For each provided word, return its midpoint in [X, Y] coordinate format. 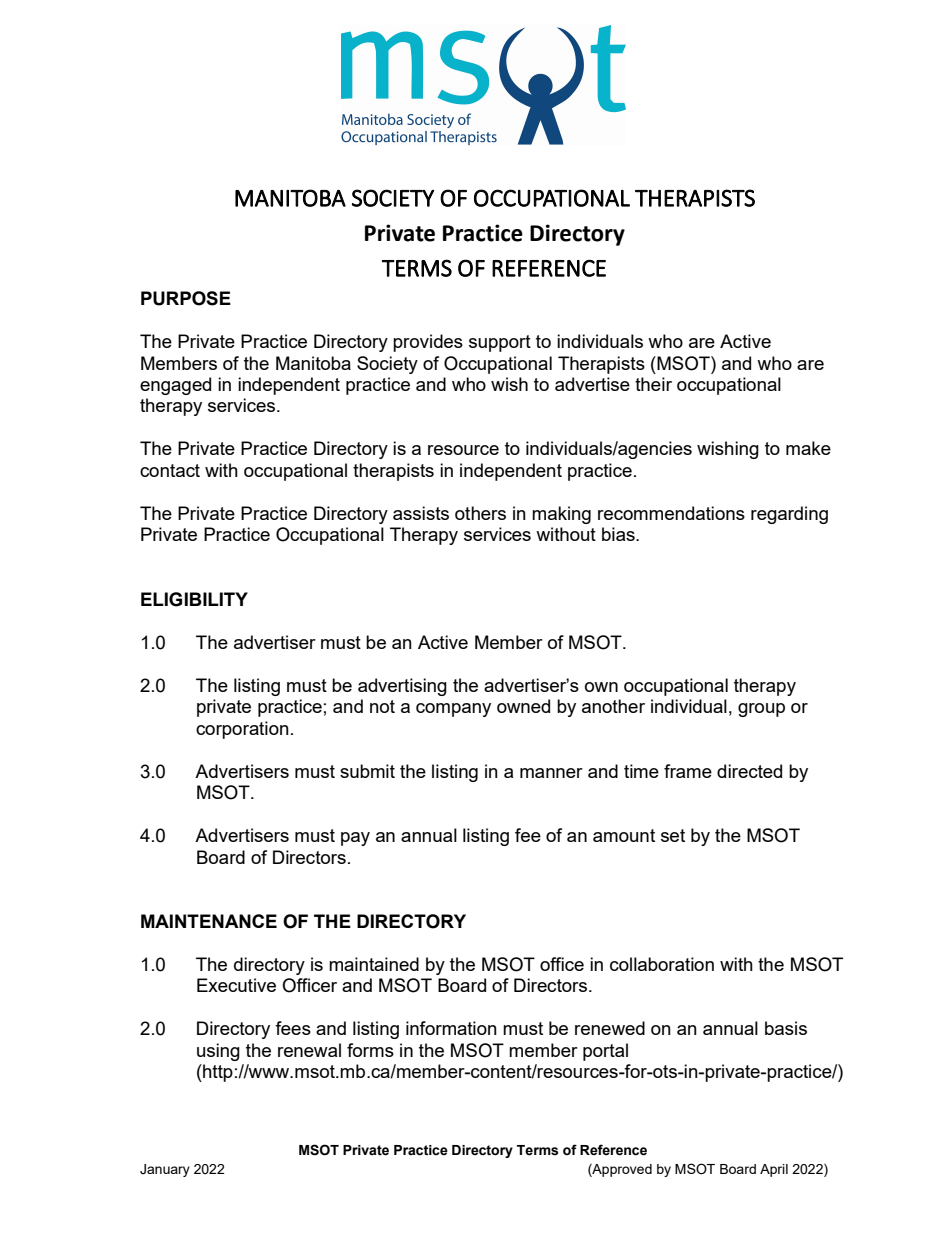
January [165, 1170]
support [500, 343]
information [451, 1028]
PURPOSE [186, 298]
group [761, 710]
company [453, 710]
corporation [242, 730]
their [653, 384]
